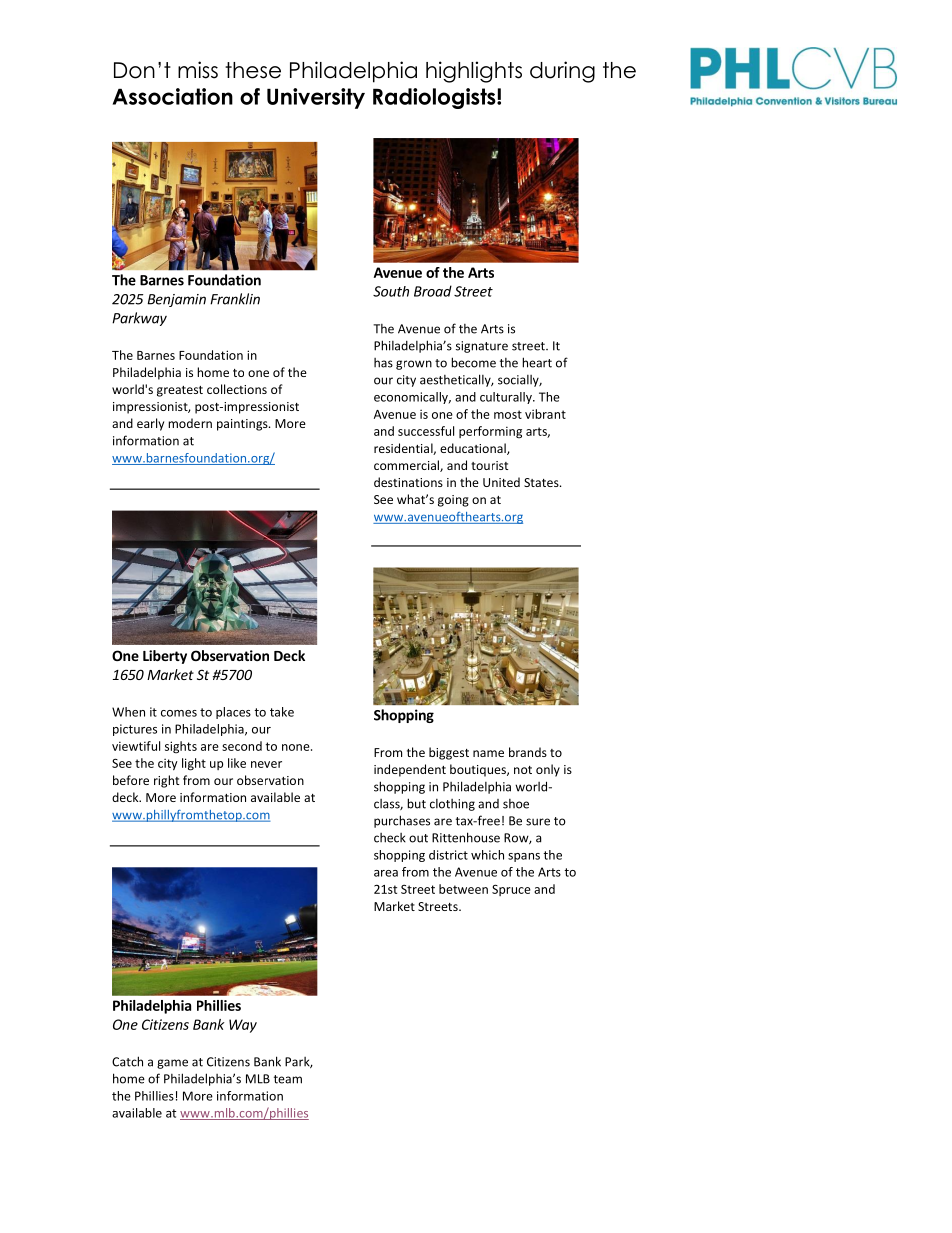 This document has height=1233, width=952. I want to click on Liberty, so click(165, 657).
